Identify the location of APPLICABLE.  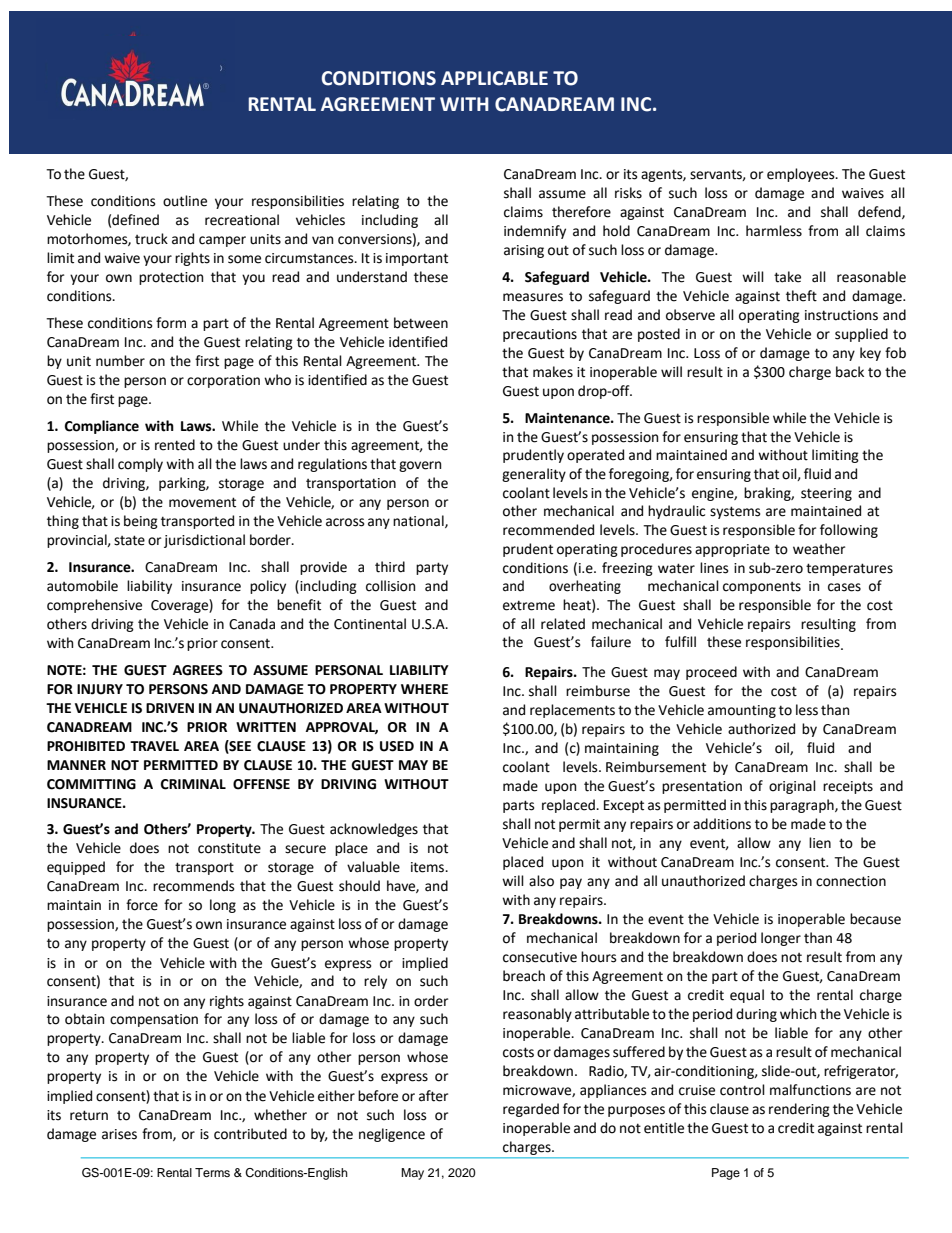
(494, 78).
